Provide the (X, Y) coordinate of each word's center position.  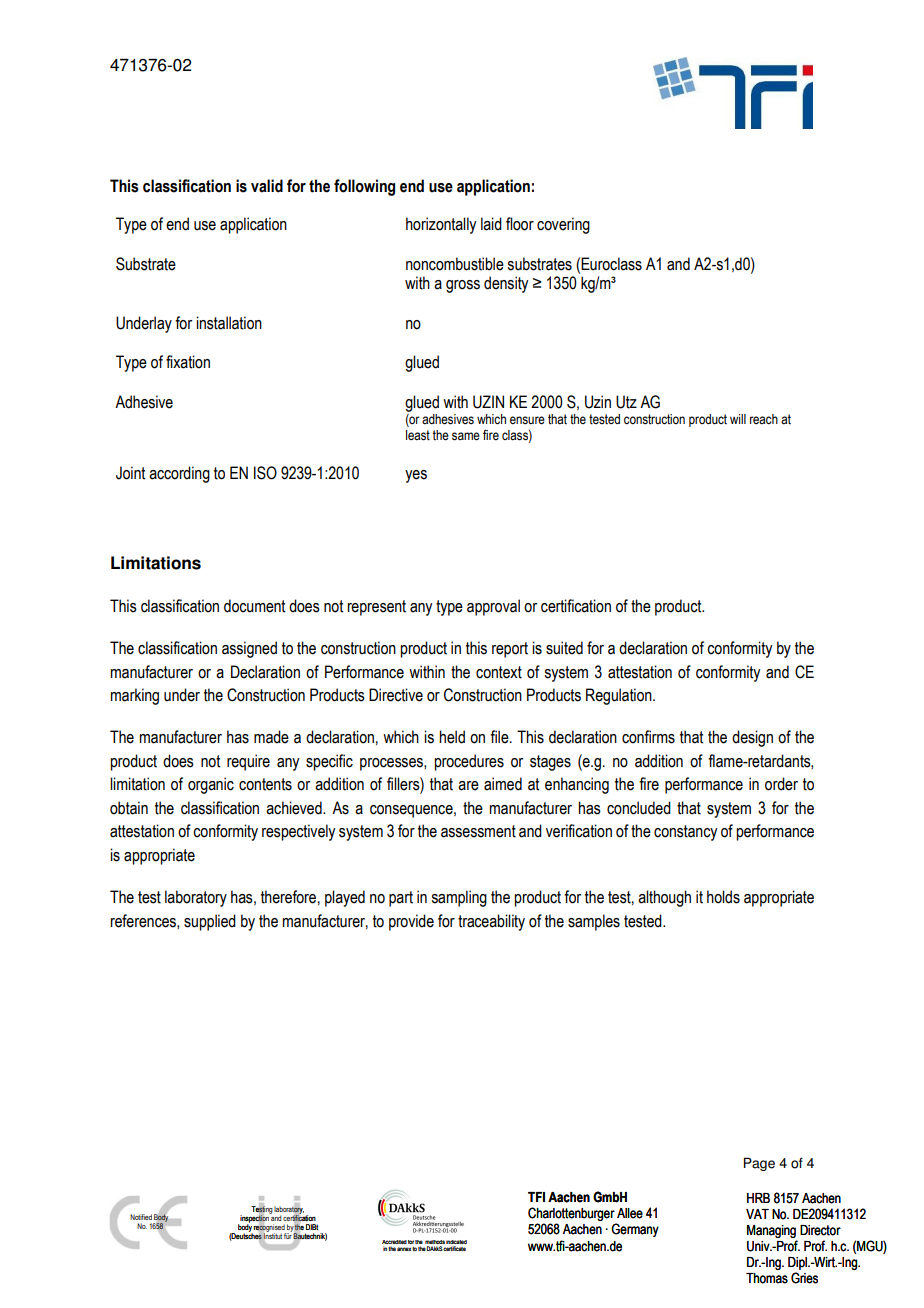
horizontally (441, 225)
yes (416, 476)
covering (563, 225)
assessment (478, 831)
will (738, 419)
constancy (685, 833)
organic (211, 785)
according (179, 474)
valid (267, 186)
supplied (210, 922)
